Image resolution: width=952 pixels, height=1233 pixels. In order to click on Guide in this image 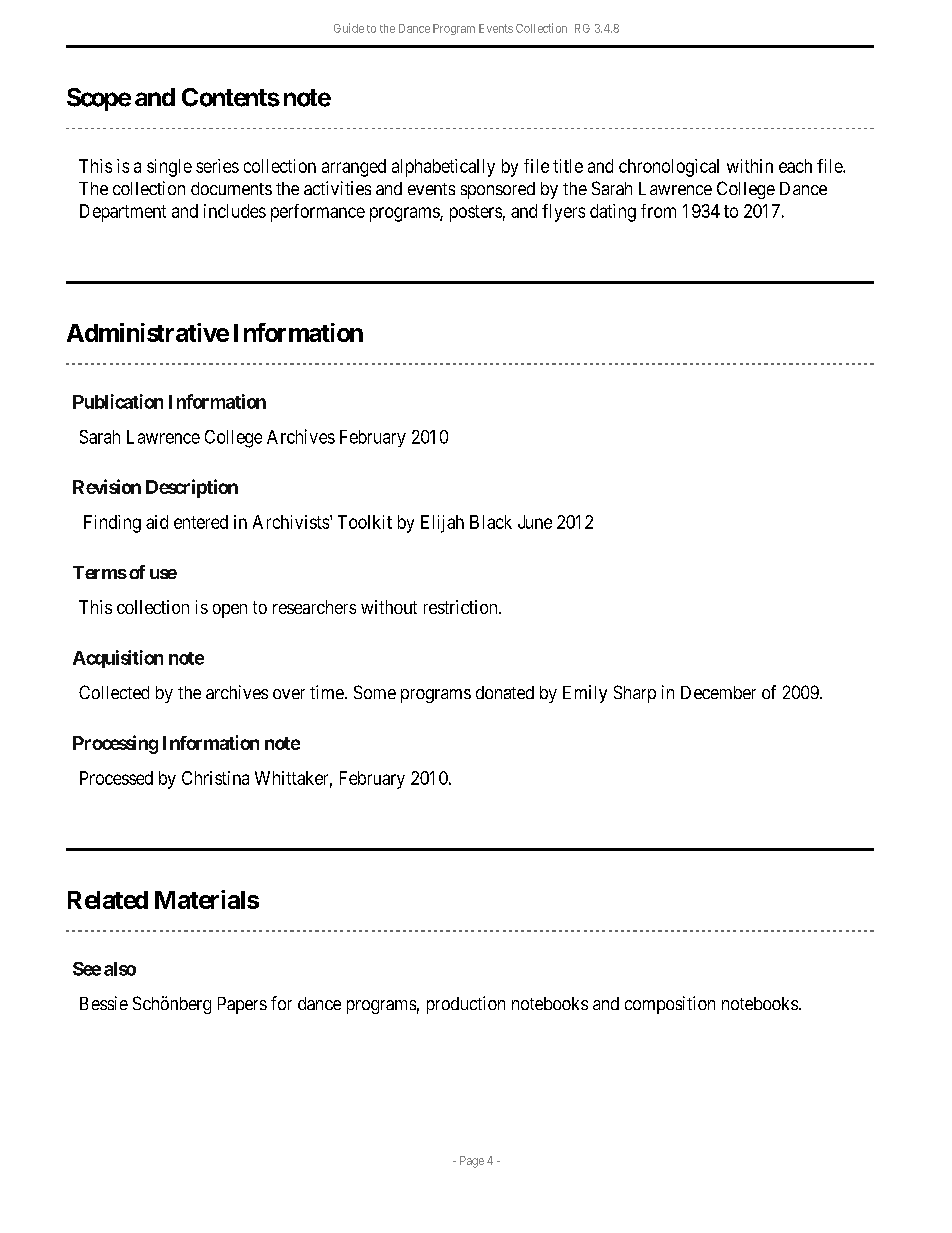, I will do `click(349, 28)`.
